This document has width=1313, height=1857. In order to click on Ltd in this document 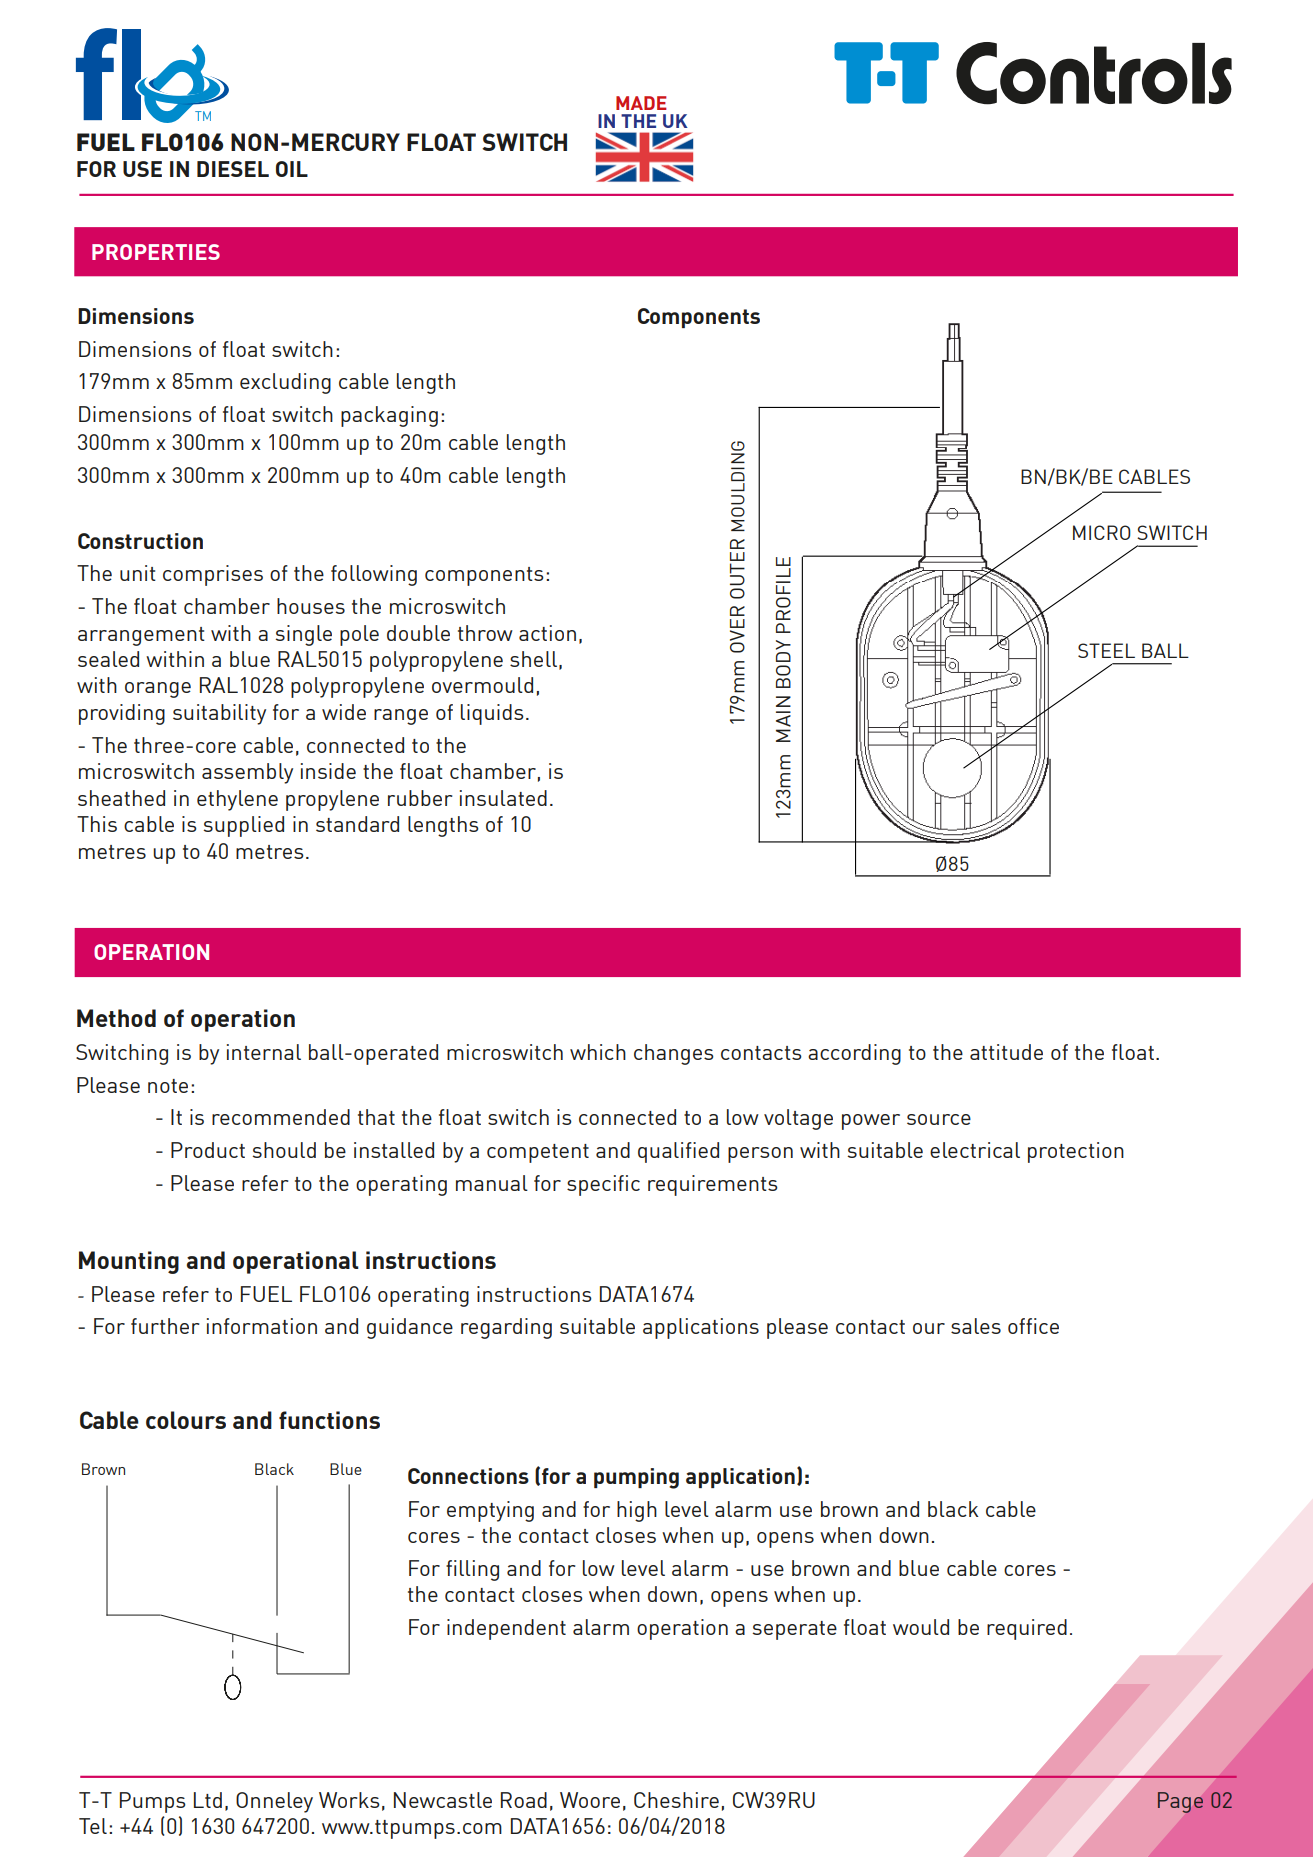, I will do `click(208, 1800)`.
